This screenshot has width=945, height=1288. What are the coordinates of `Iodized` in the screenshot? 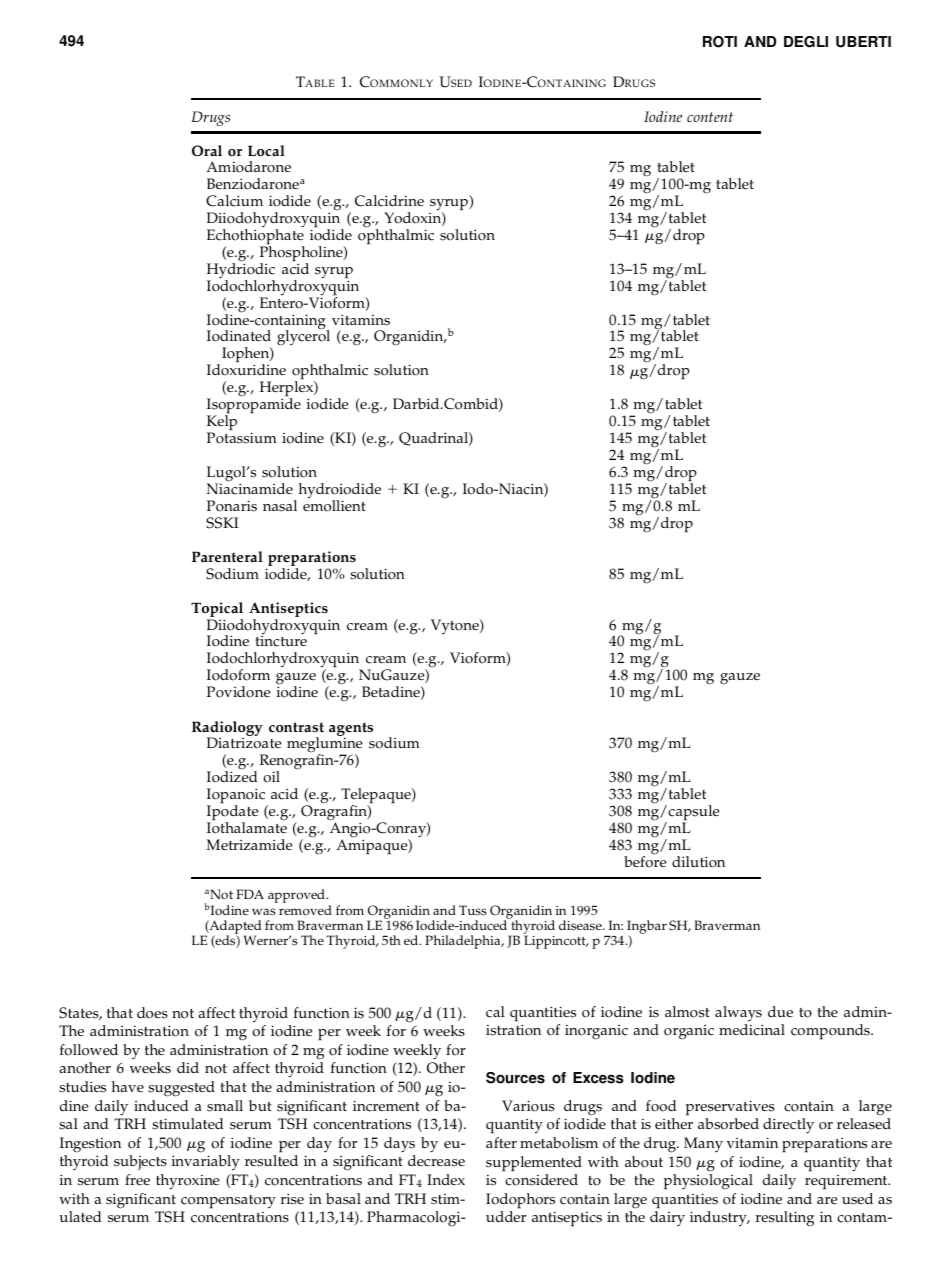 It's located at (232, 776).
